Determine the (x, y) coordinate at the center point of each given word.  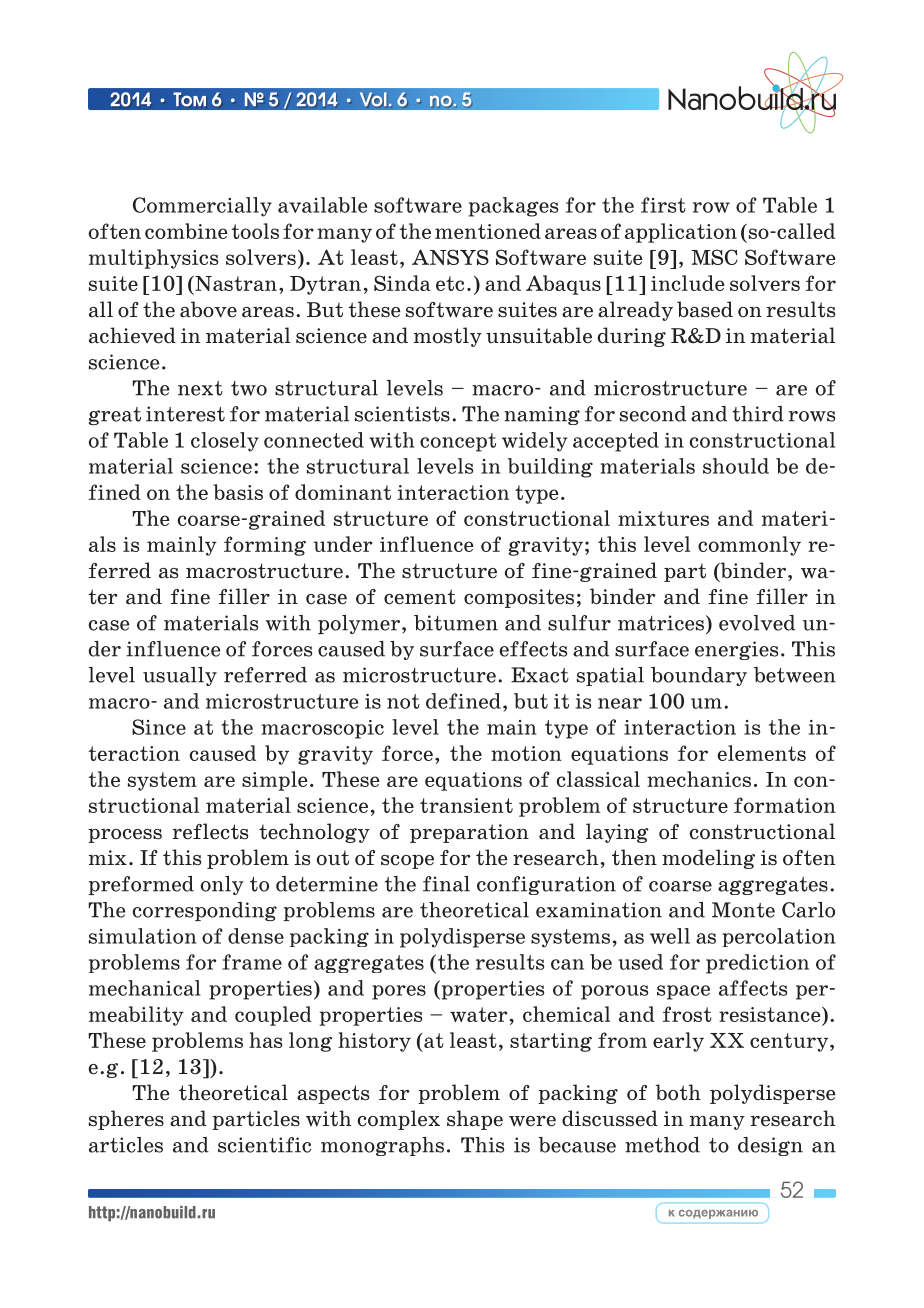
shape (475, 1120)
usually (180, 676)
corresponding (205, 911)
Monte (743, 910)
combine (186, 231)
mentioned (488, 231)
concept (458, 442)
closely (225, 442)
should (736, 466)
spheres (126, 1120)
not (403, 701)
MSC (715, 257)
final (446, 884)
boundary (699, 676)
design (770, 1146)
